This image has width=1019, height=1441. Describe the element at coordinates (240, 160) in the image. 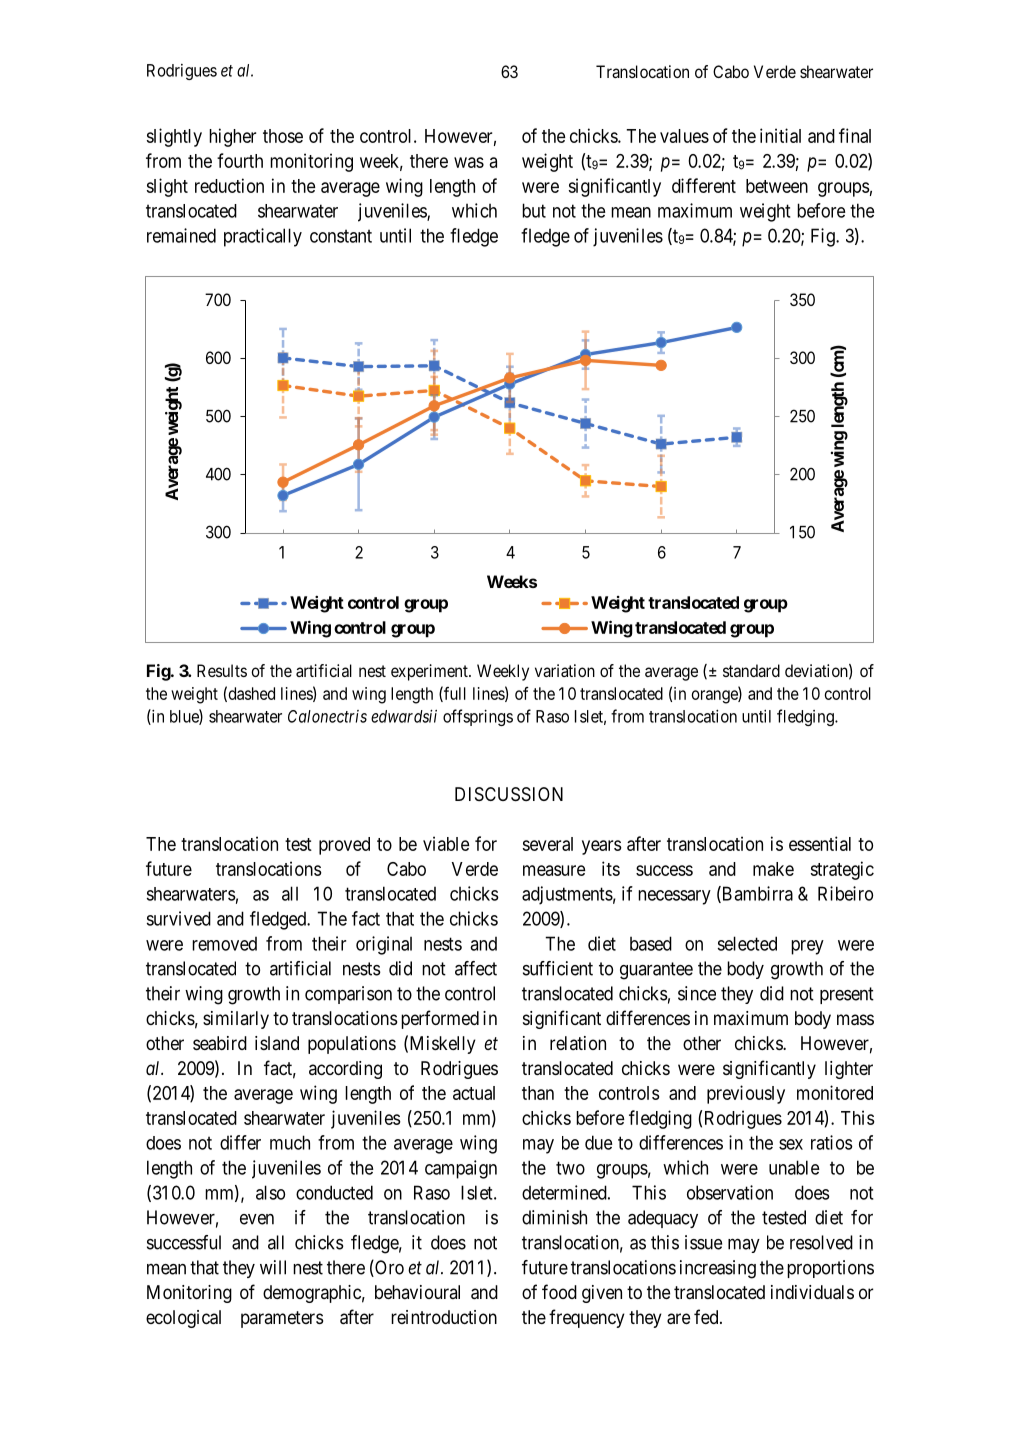

I see `fourth` at that location.
